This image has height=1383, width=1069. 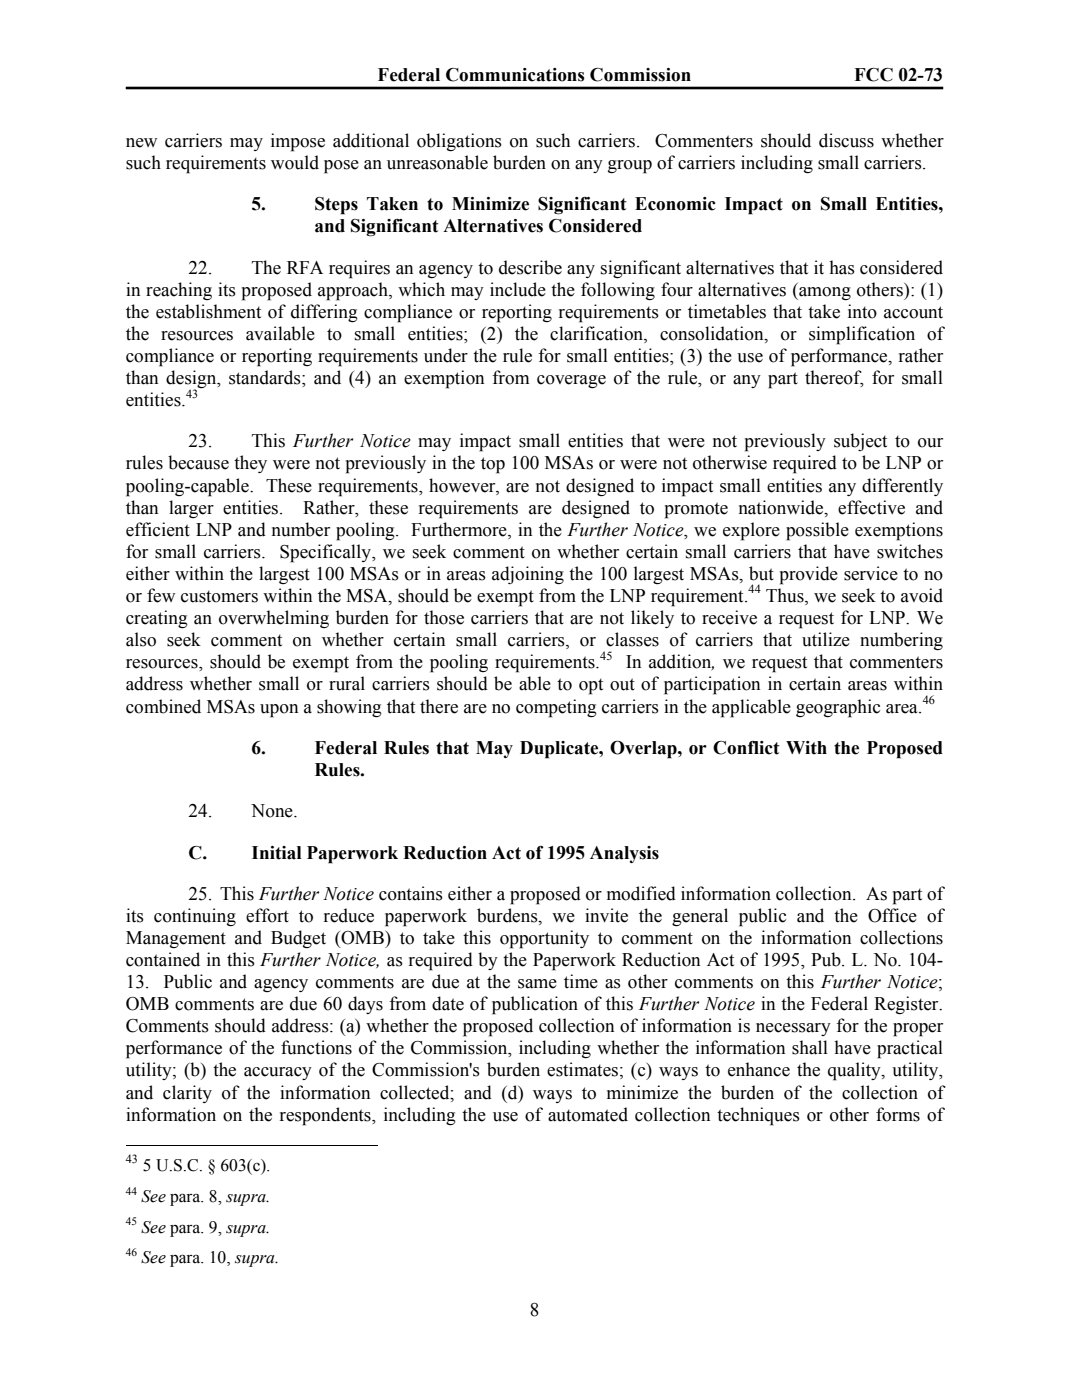 What do you see at coordinates (892, 915) in the image?
I see `Office` at bounding box center [892, 915].
